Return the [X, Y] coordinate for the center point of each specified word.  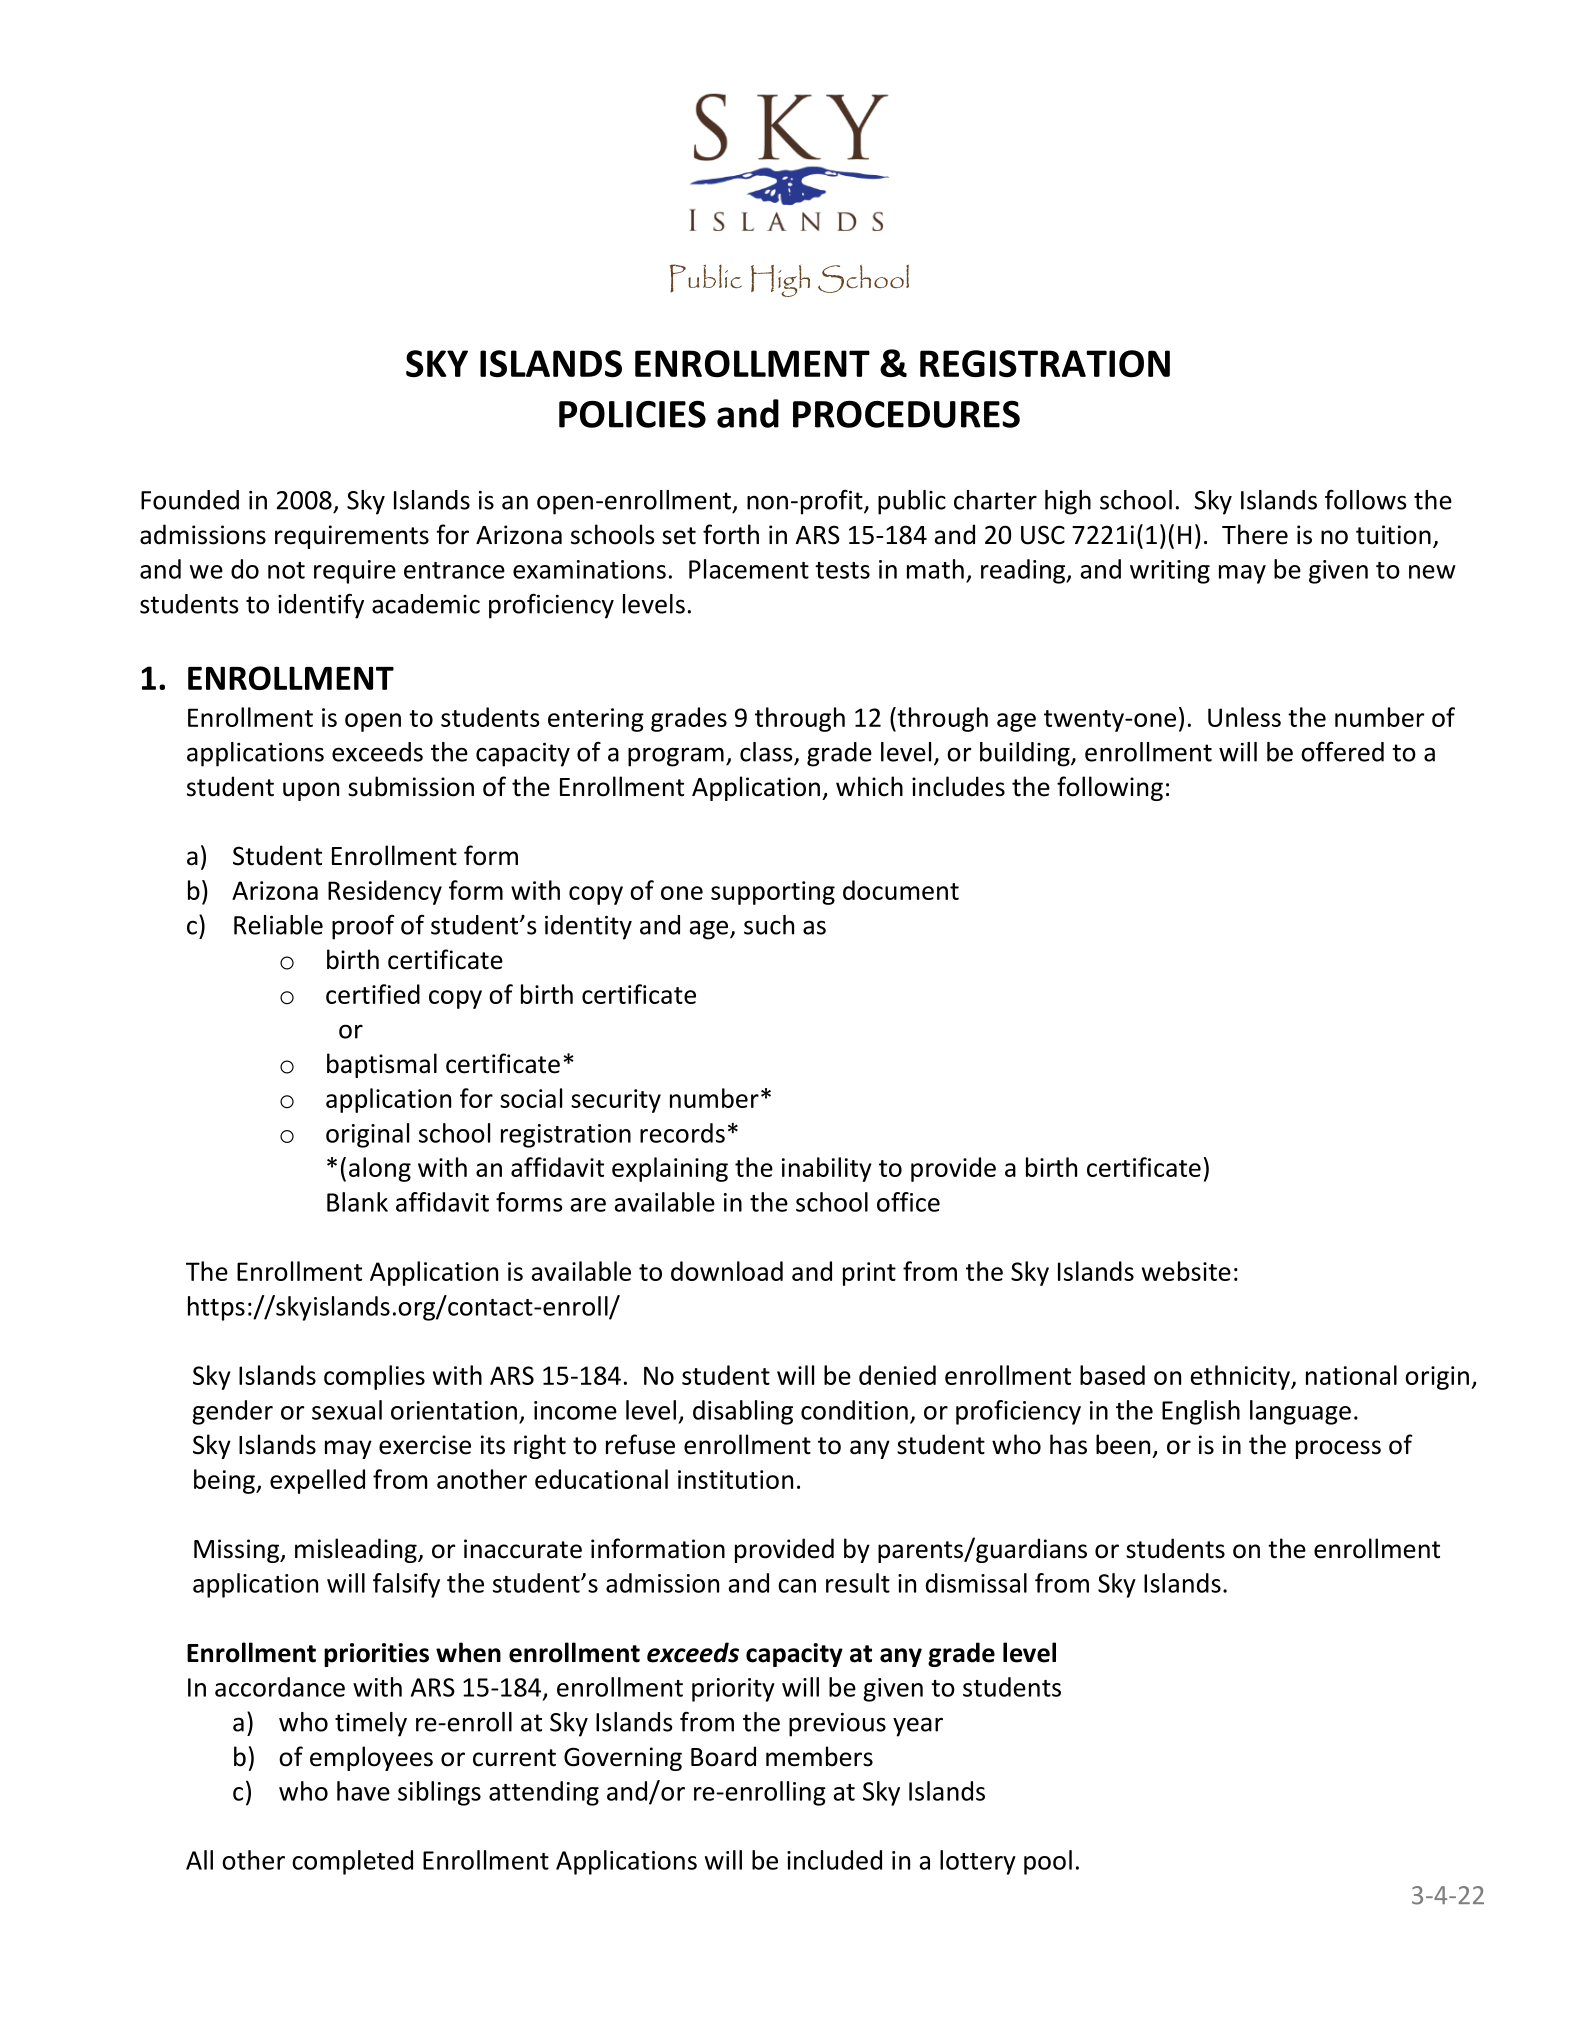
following [1110, 788]
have [363, 1791]
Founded [190, 500]
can [797, 1586]
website [1186, 1271]
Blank [357, 1202]
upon [311, 791]
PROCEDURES [906, 414]
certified [373, 994]
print [869, 1274]
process [1338, 1449]
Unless [1244, 717]
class [767, 753]
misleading [357, 1550]
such [769, 925]
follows [1366, 500]
